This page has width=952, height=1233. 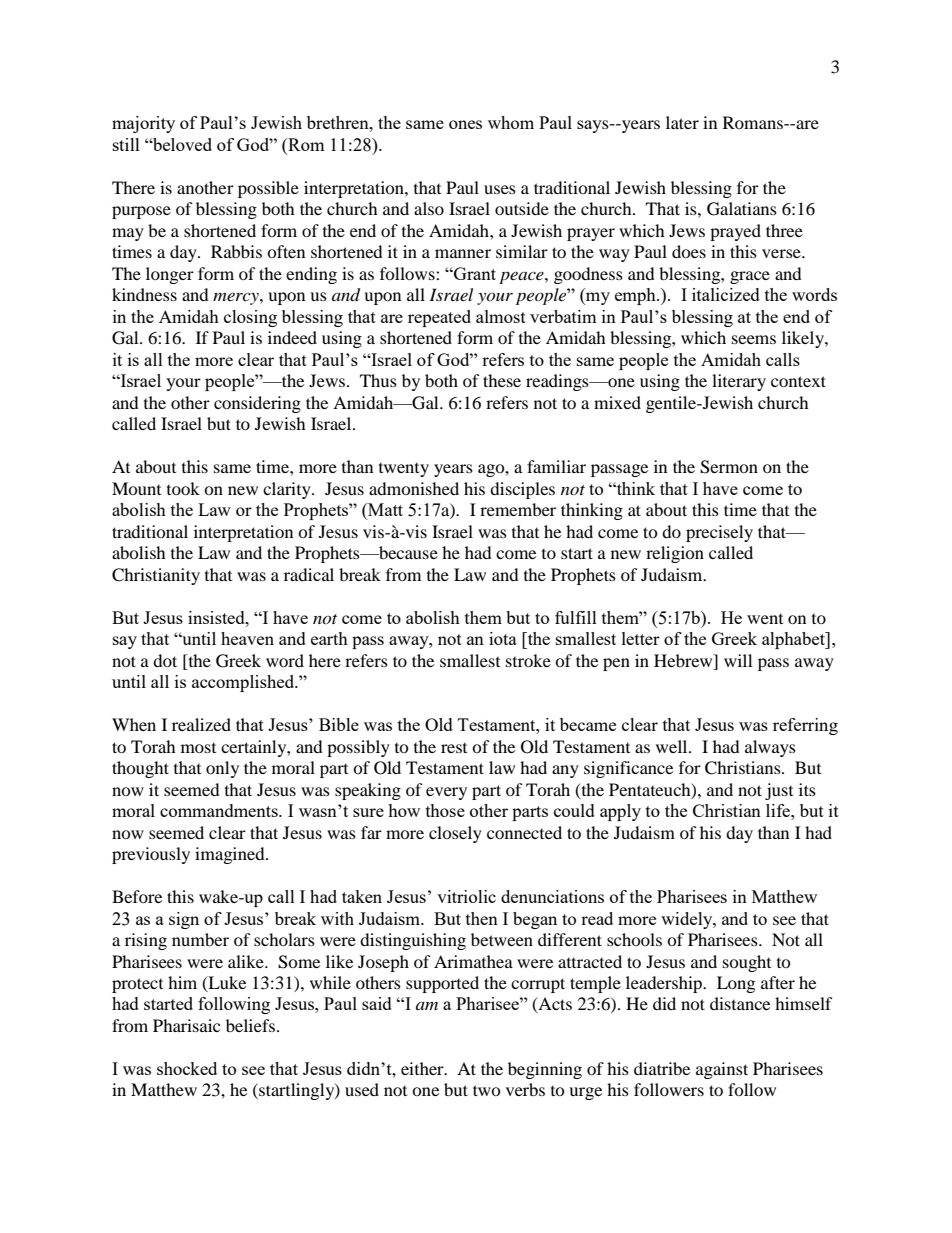 What do you see at coordinates (739, 382) in the page?
I see `literary` at bounding box center [739, 382].
